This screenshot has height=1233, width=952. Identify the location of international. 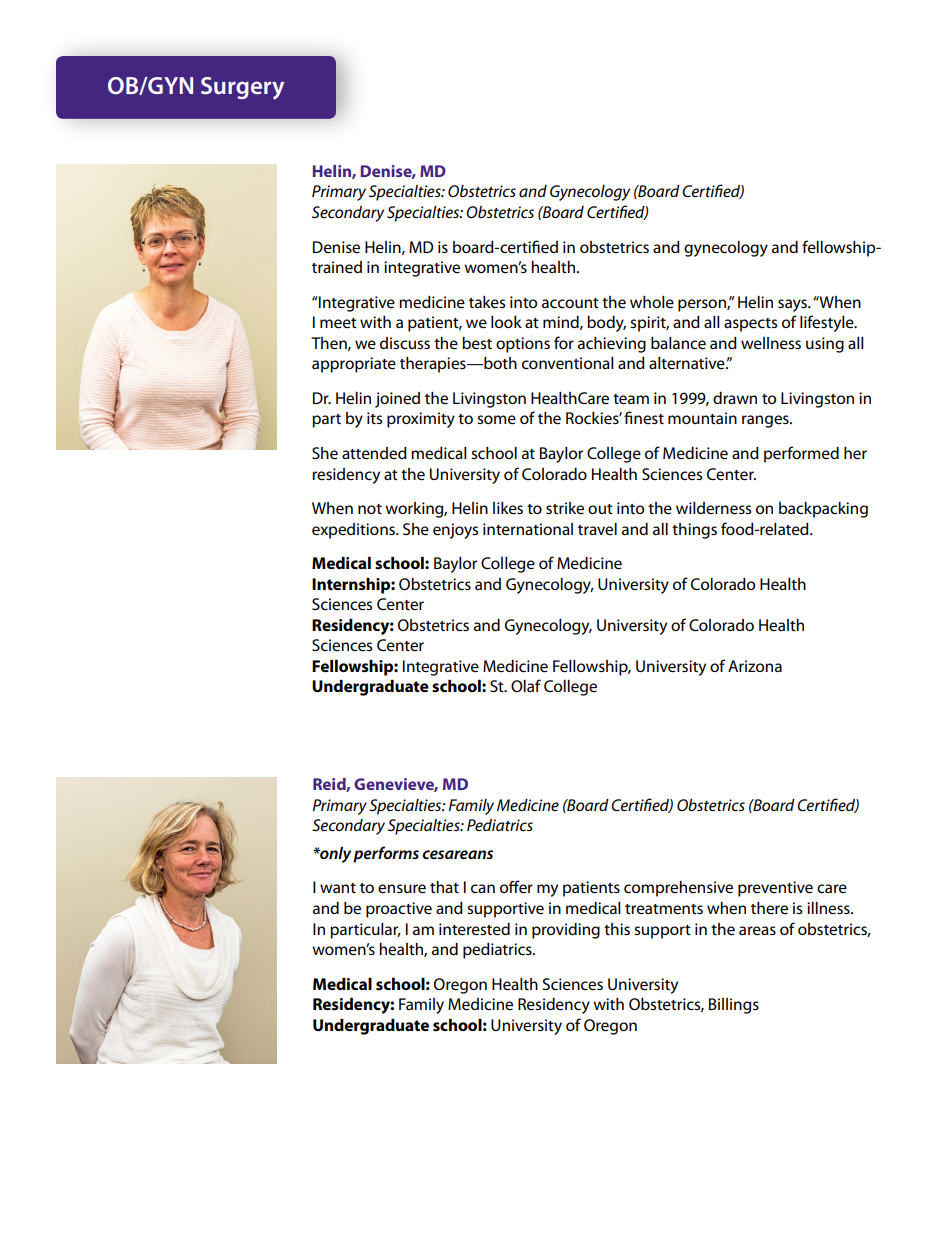
(528, 529).
